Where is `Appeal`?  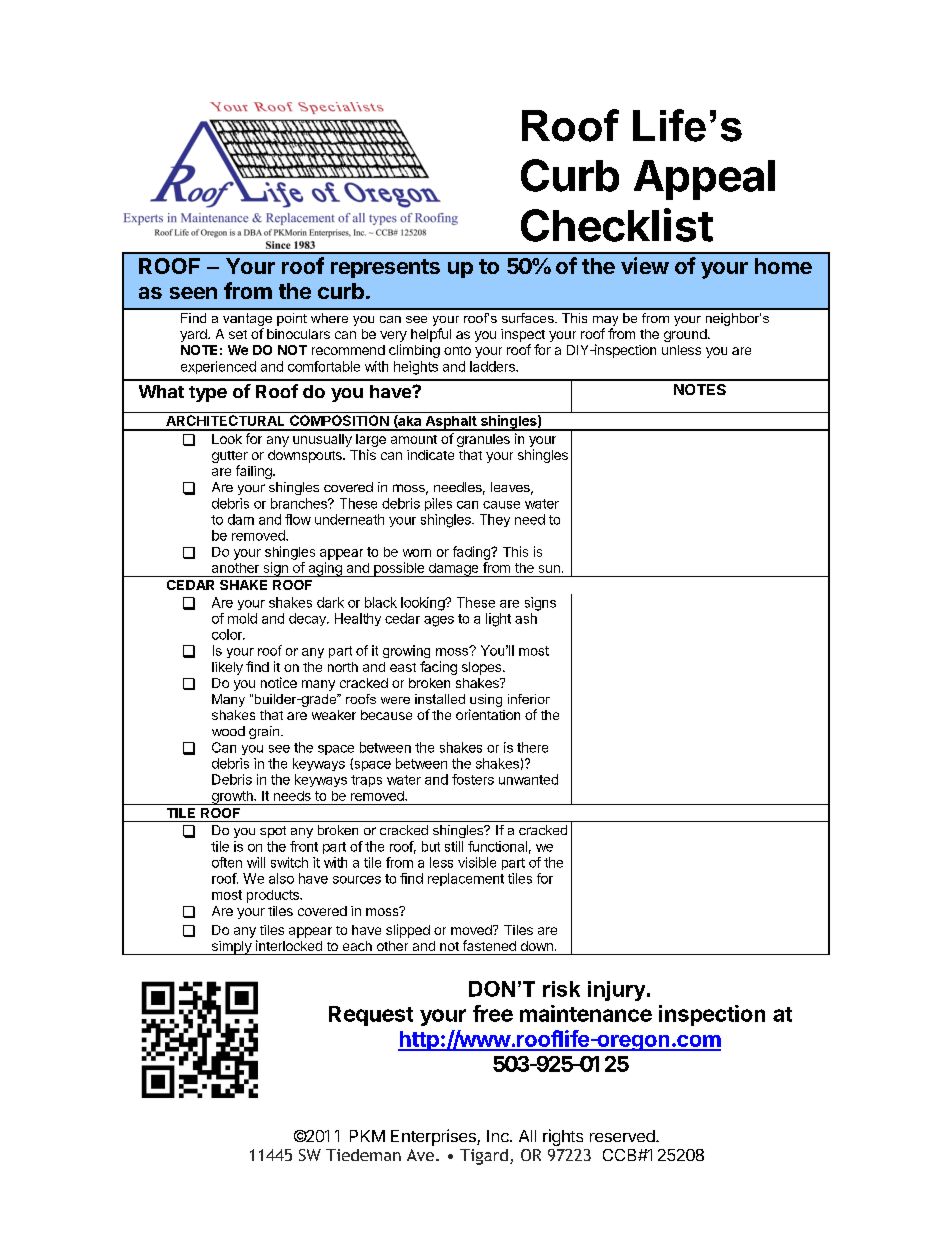 Appeal is located at coordinates (704, 180).
